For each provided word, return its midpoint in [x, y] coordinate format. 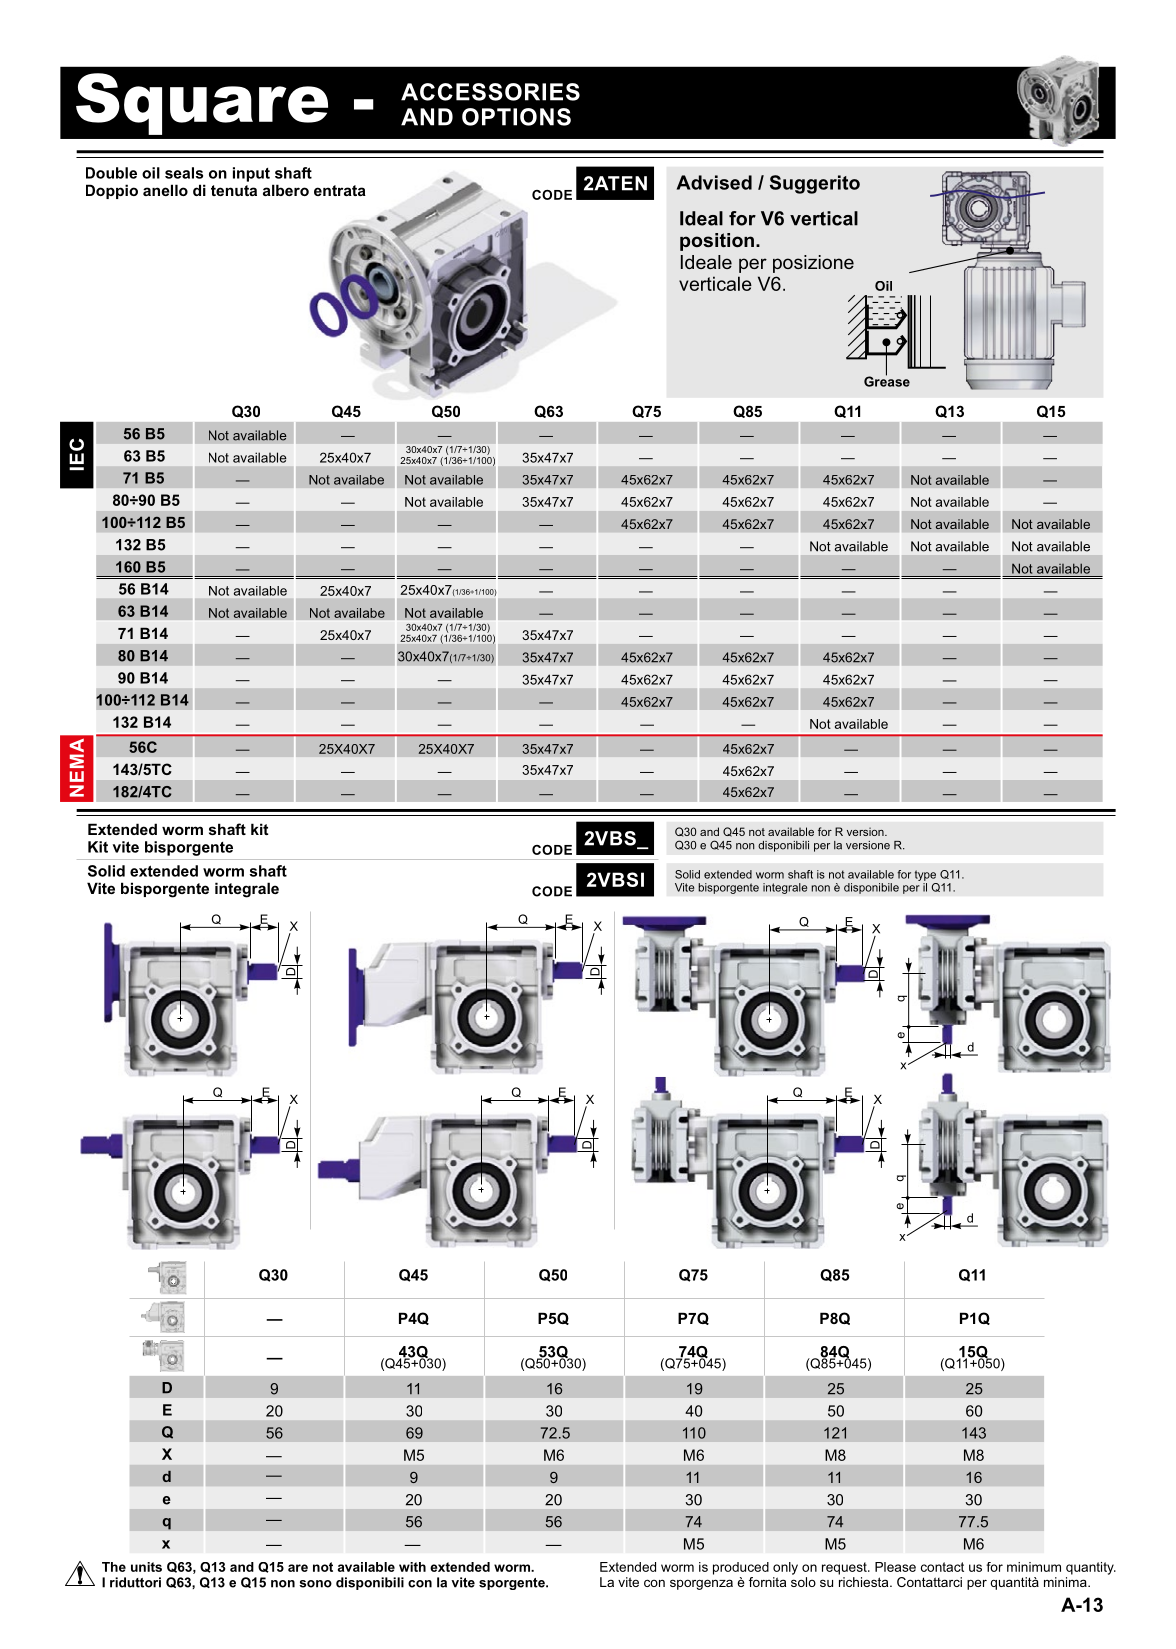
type [925, 875]
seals [184, 173]
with [412, 1567]
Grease [887, 380]
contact [942, 1567]
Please [895, 1567]
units [146, 1567]
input [251, 174]
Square [202, 104]
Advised [714, 182]
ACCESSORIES [490, 92]
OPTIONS [516, 117]
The [114, 1567]
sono [315, 1584]
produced [741, 1568]
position [717, 242]
